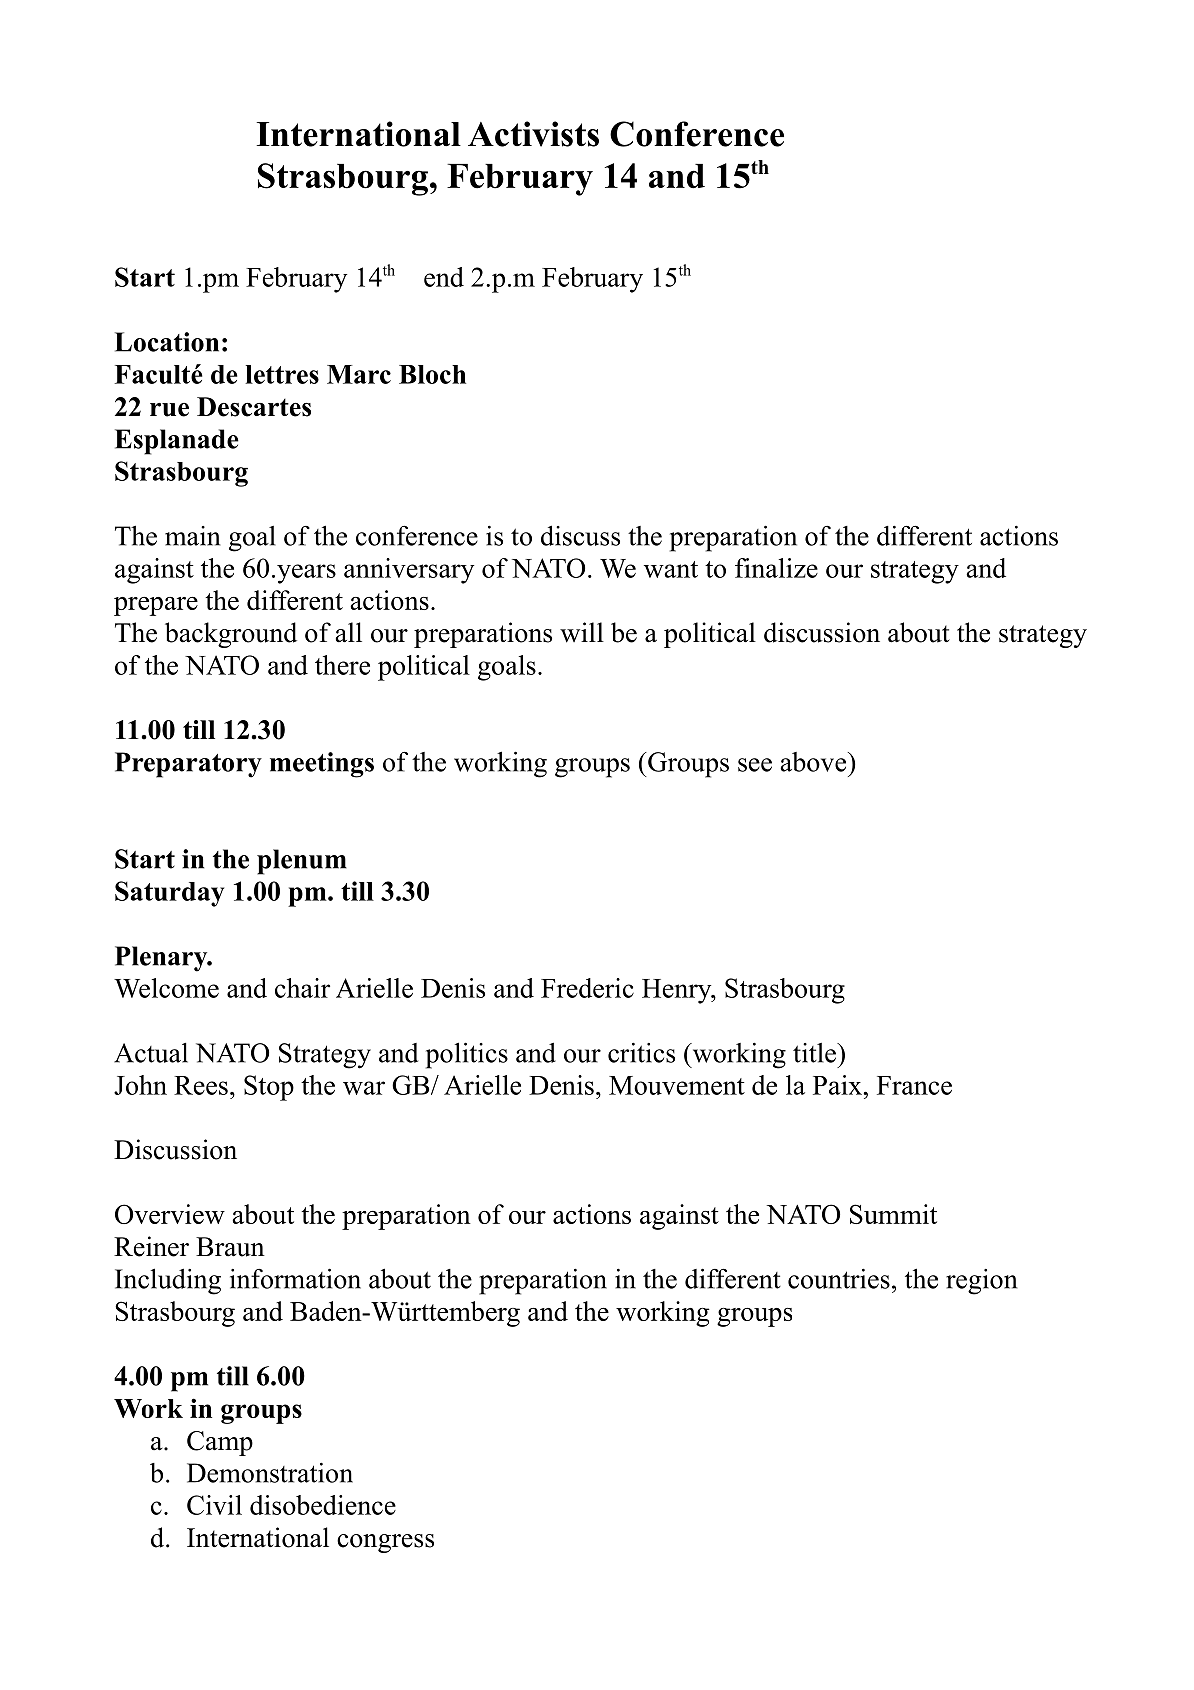 The image size is (1194, 1690). I want to click on end, so click(444, 277).
